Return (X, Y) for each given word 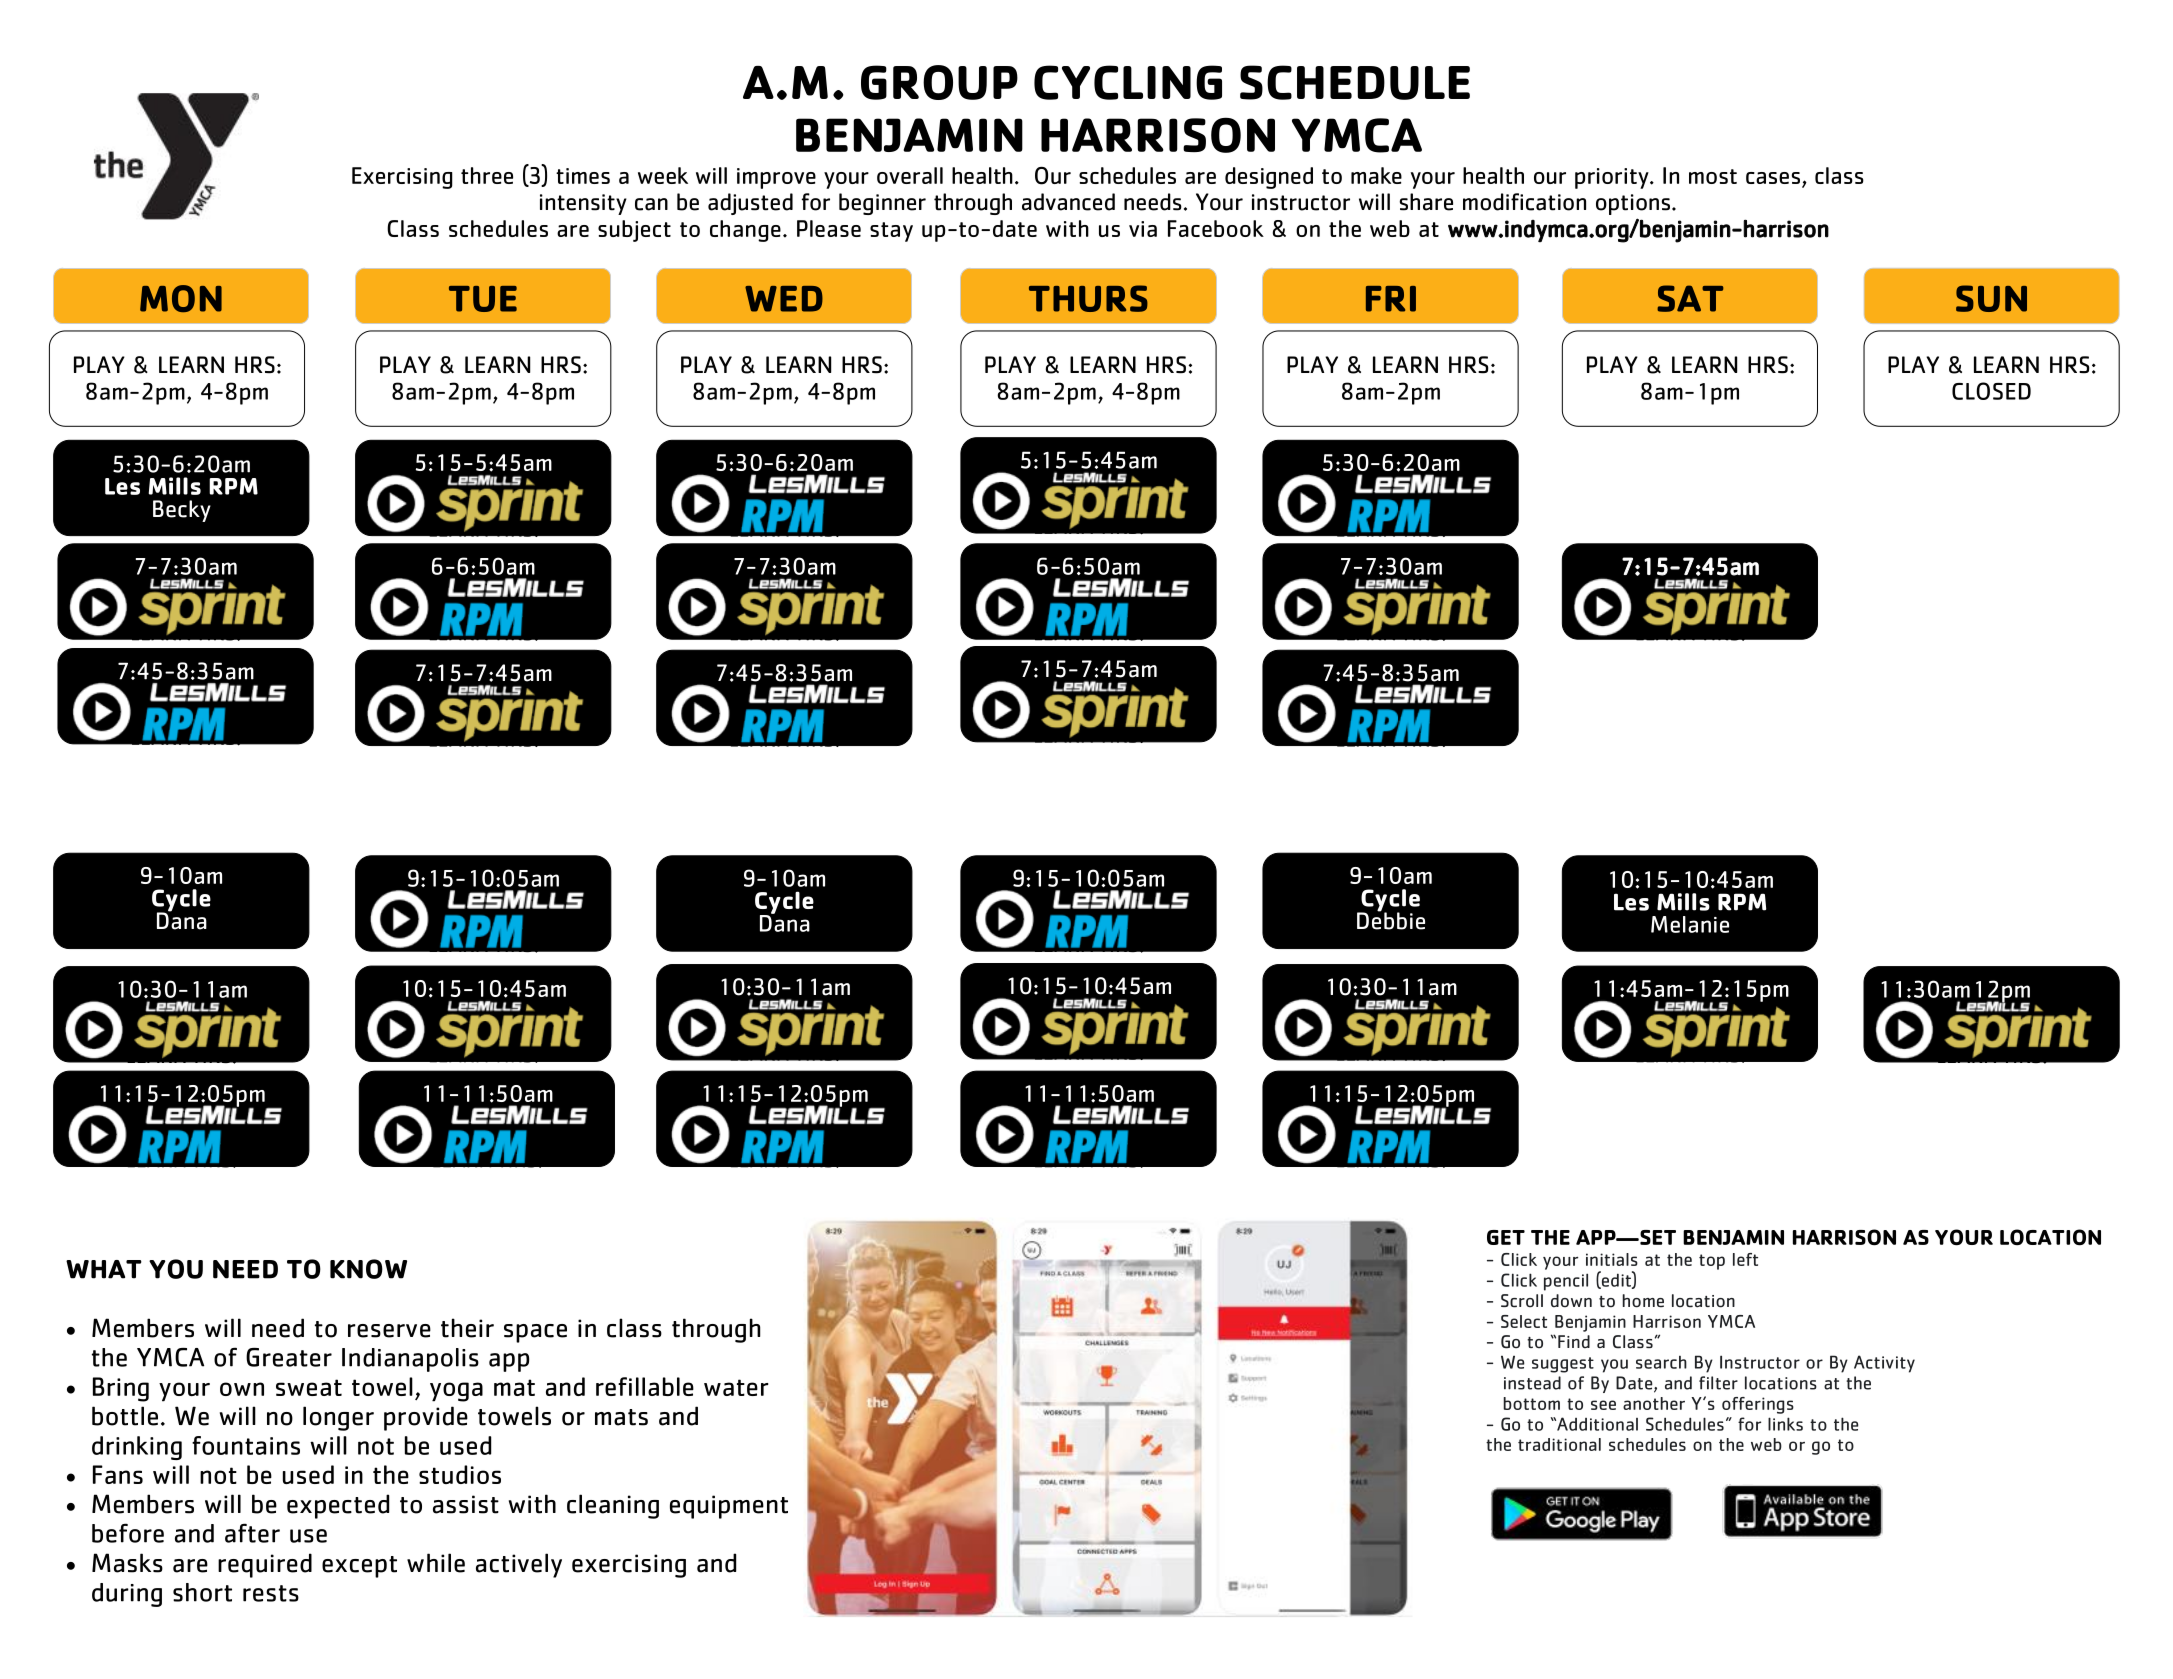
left (1745, 1259)
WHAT (104, 1269)
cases (1774, 179)
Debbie (1391, 920)
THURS (1088, 298)
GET (1506, 1237)
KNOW (368, 1269)
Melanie (1690, 924)
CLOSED (1991, 391)
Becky (182, 511)
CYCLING (1128, 82)
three (487, 175)
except (359, 1567)
